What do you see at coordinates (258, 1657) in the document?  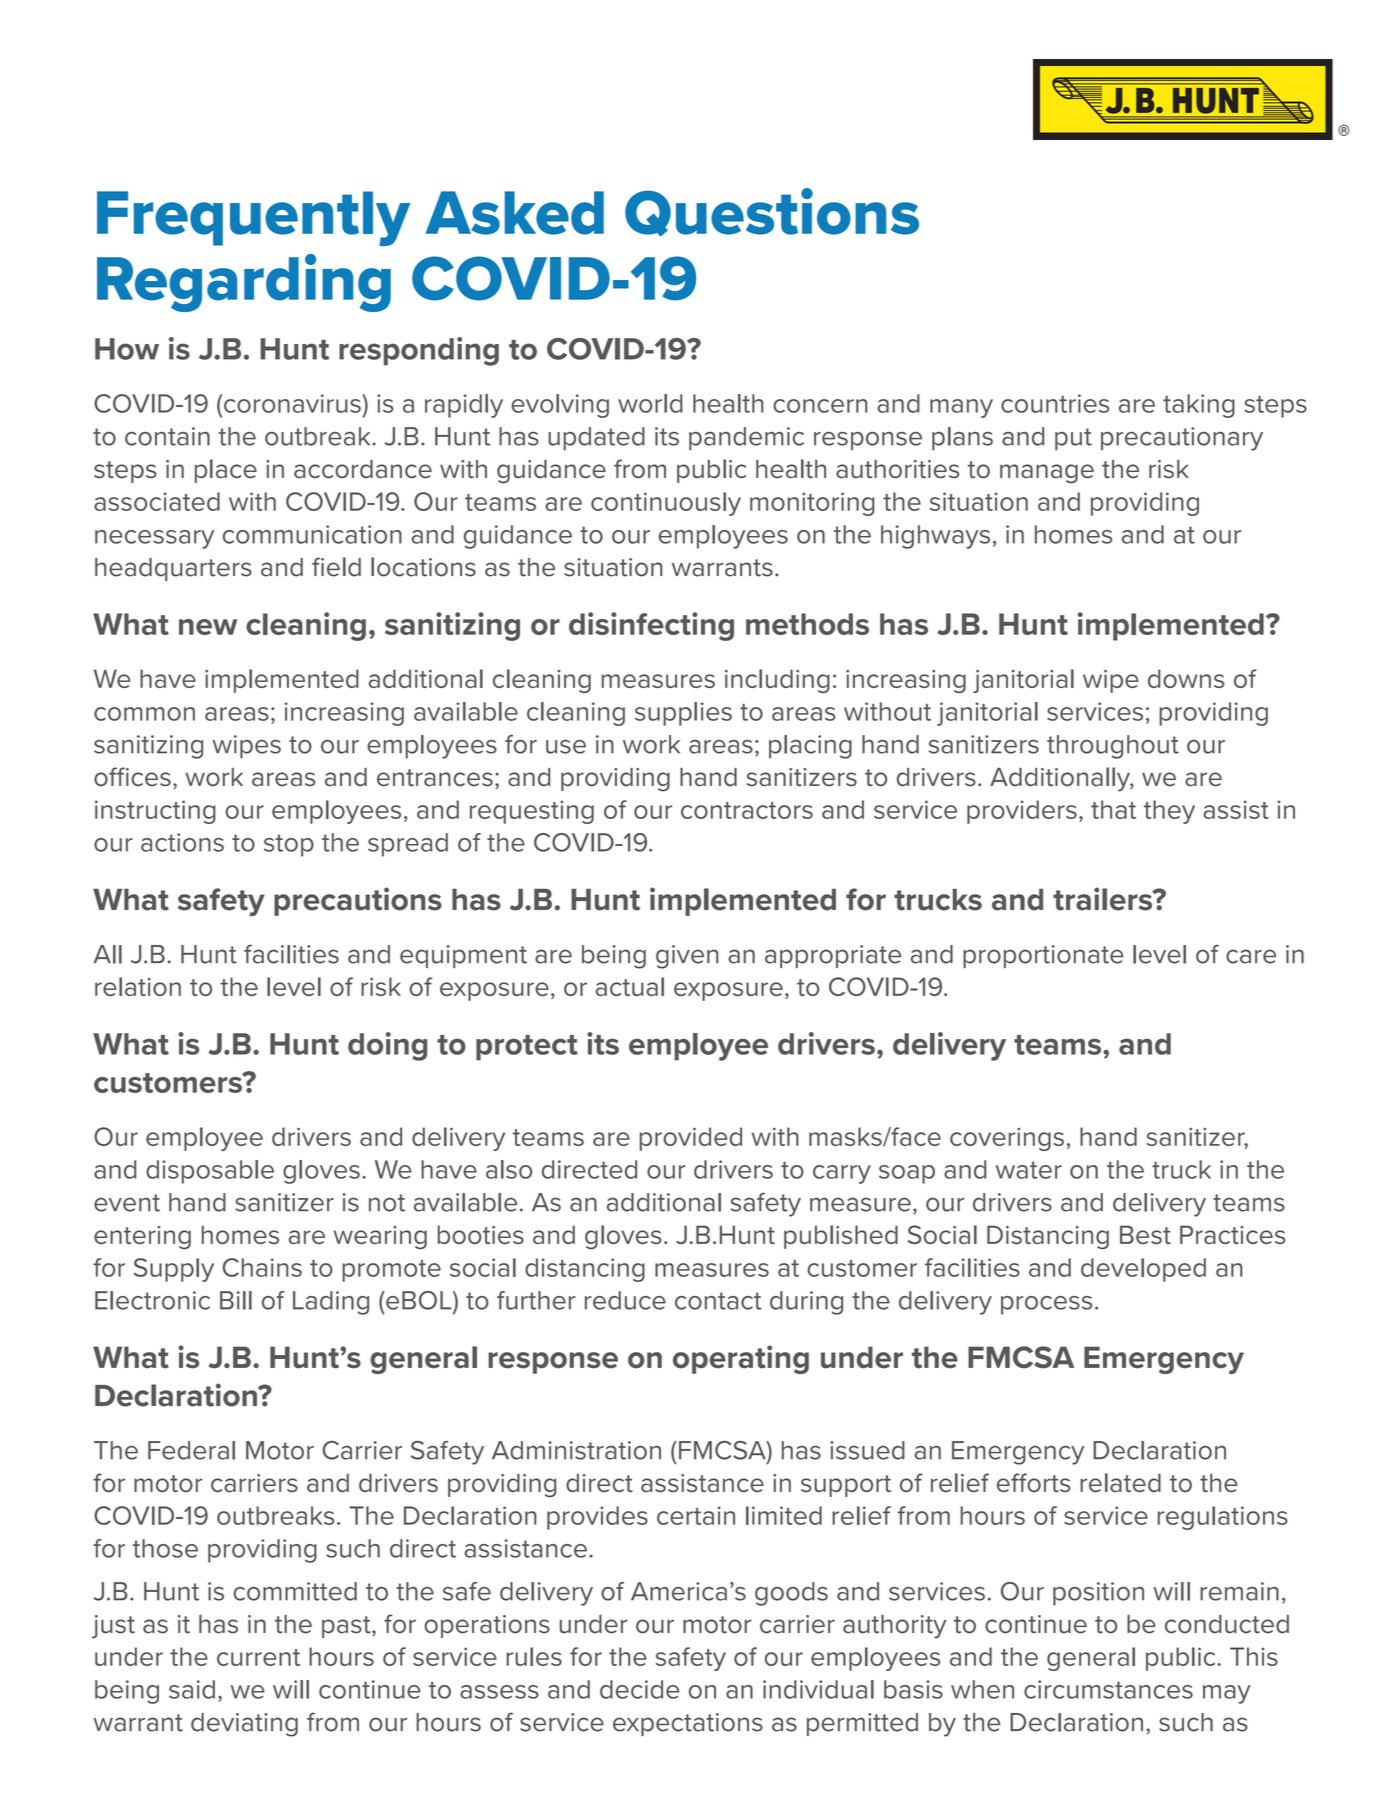 I see `current` at bounding box center [258, 1657].
